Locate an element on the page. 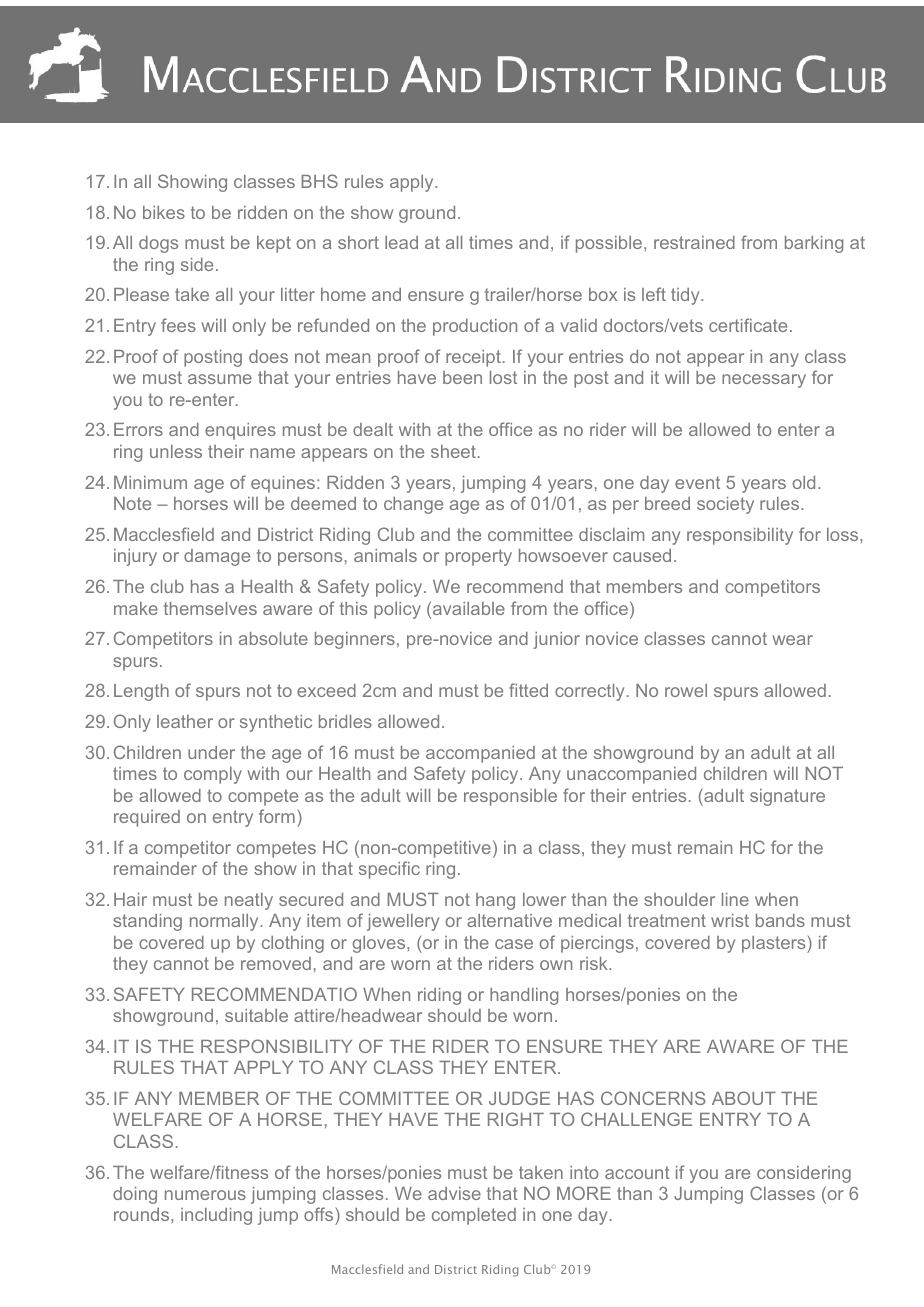 The width and height of the document is (924, 1307). ABOUT is located at coordinates (744, 1098).
